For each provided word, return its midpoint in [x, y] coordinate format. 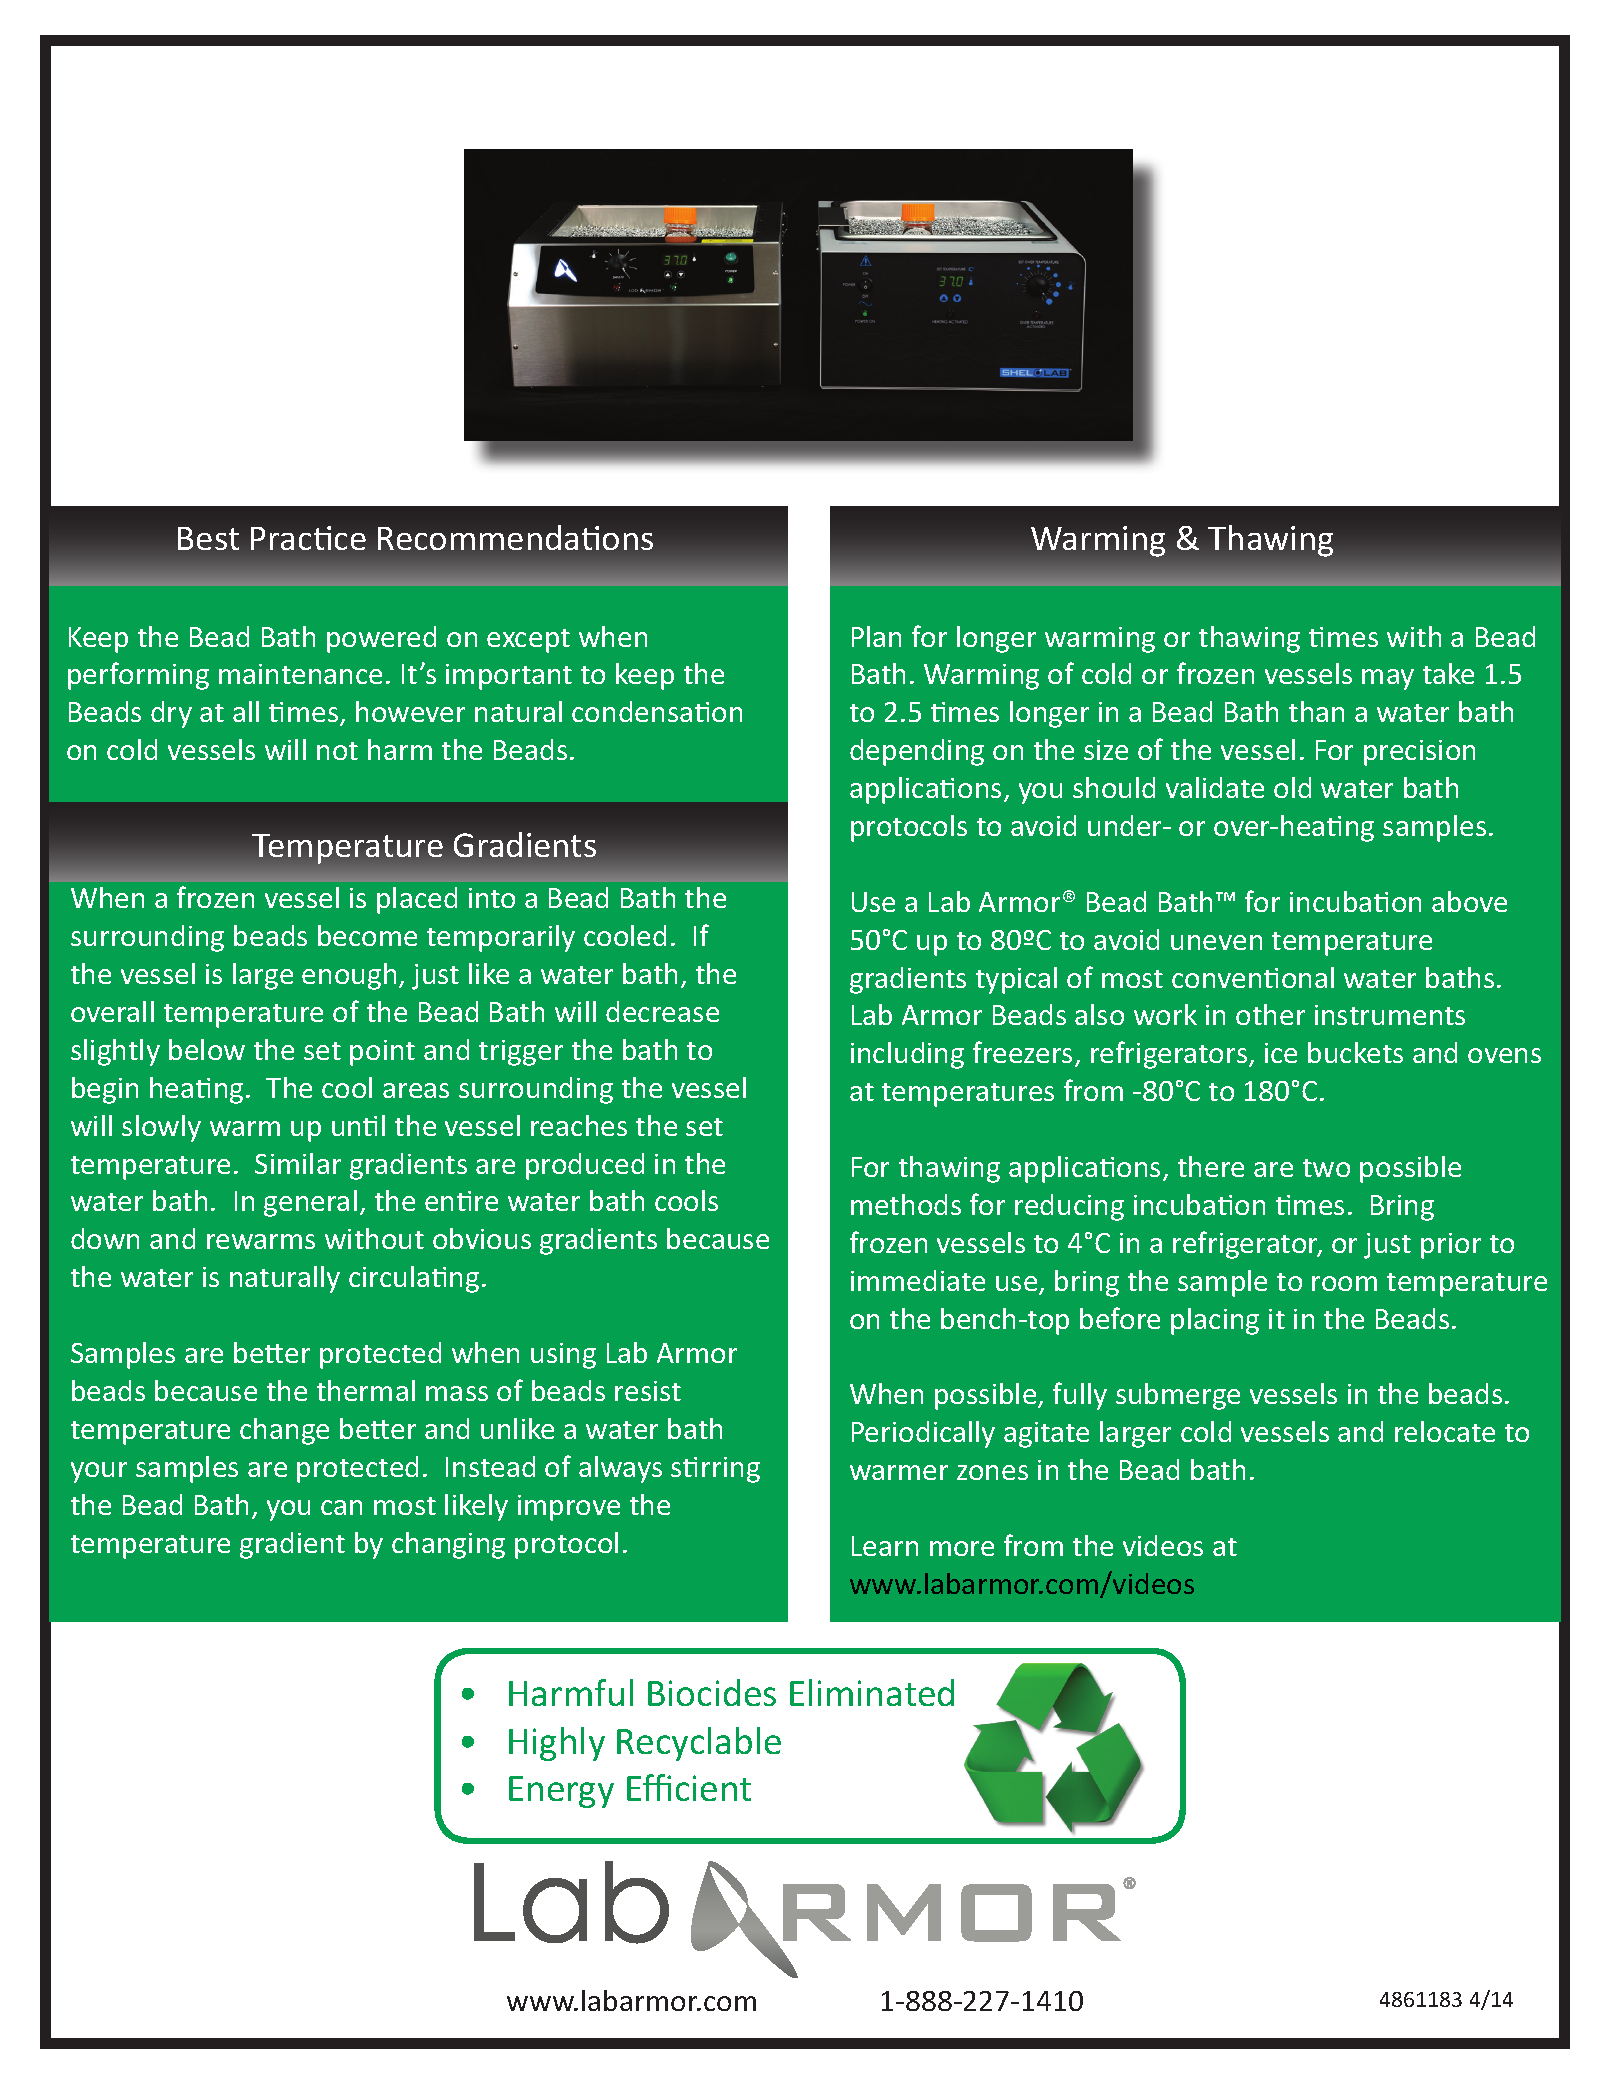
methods [906, 1204]
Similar [298, 1163]
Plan [876, 636]
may [1388, 679]
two [1326, 1168]
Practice [308, 538]
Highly [557, 1744]
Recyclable [699, 1744]
